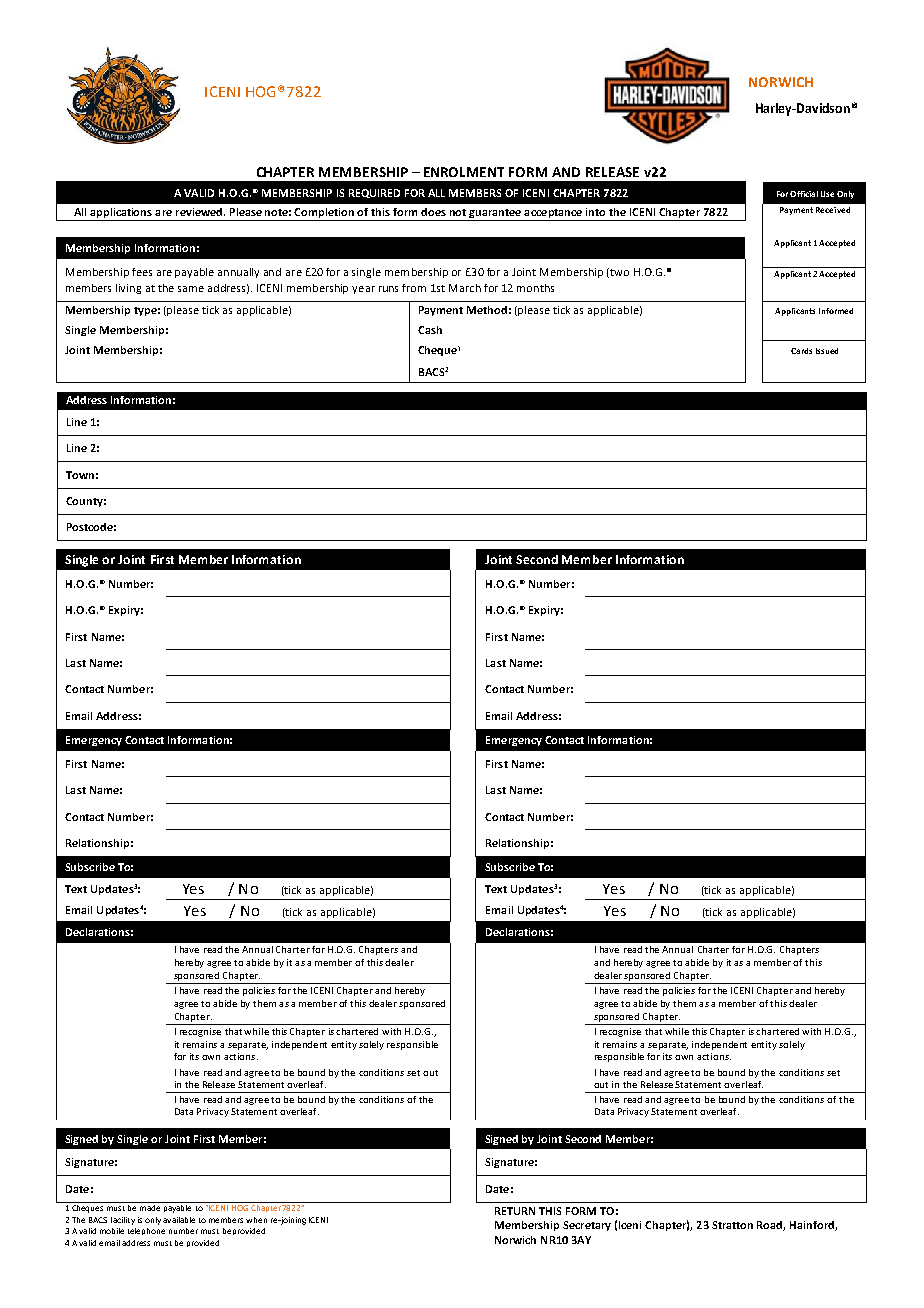 The image size is (924, 1308). Describe the element at coordinates (804, 194) in the page. I see `Official` at that location.
